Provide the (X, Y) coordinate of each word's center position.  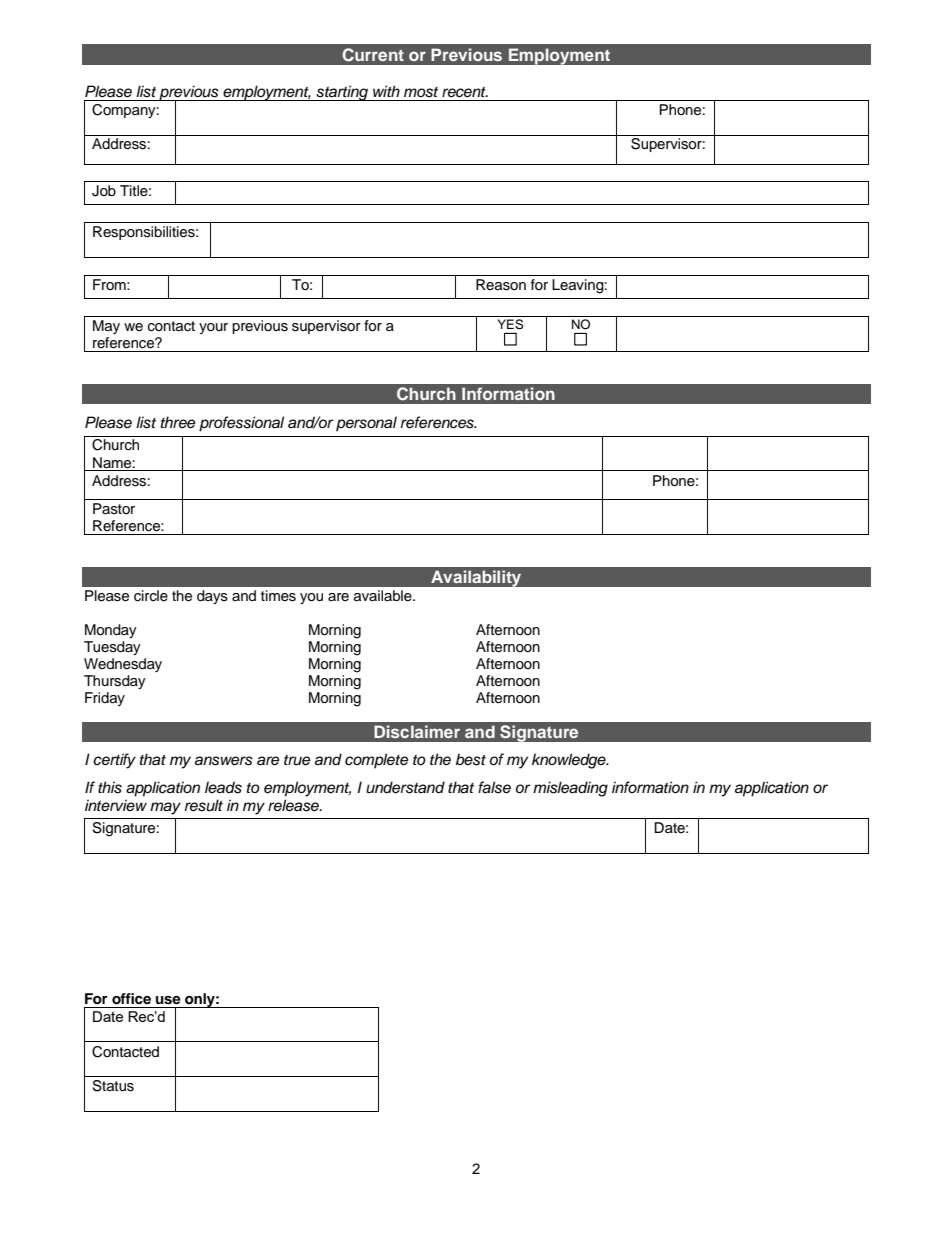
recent (465, 92)
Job (104, 191)
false (494, 787)
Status (113, 1086)
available (384, 596)
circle (151, 596)
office (131, 999)
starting (342, 93)
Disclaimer (417, 731)
